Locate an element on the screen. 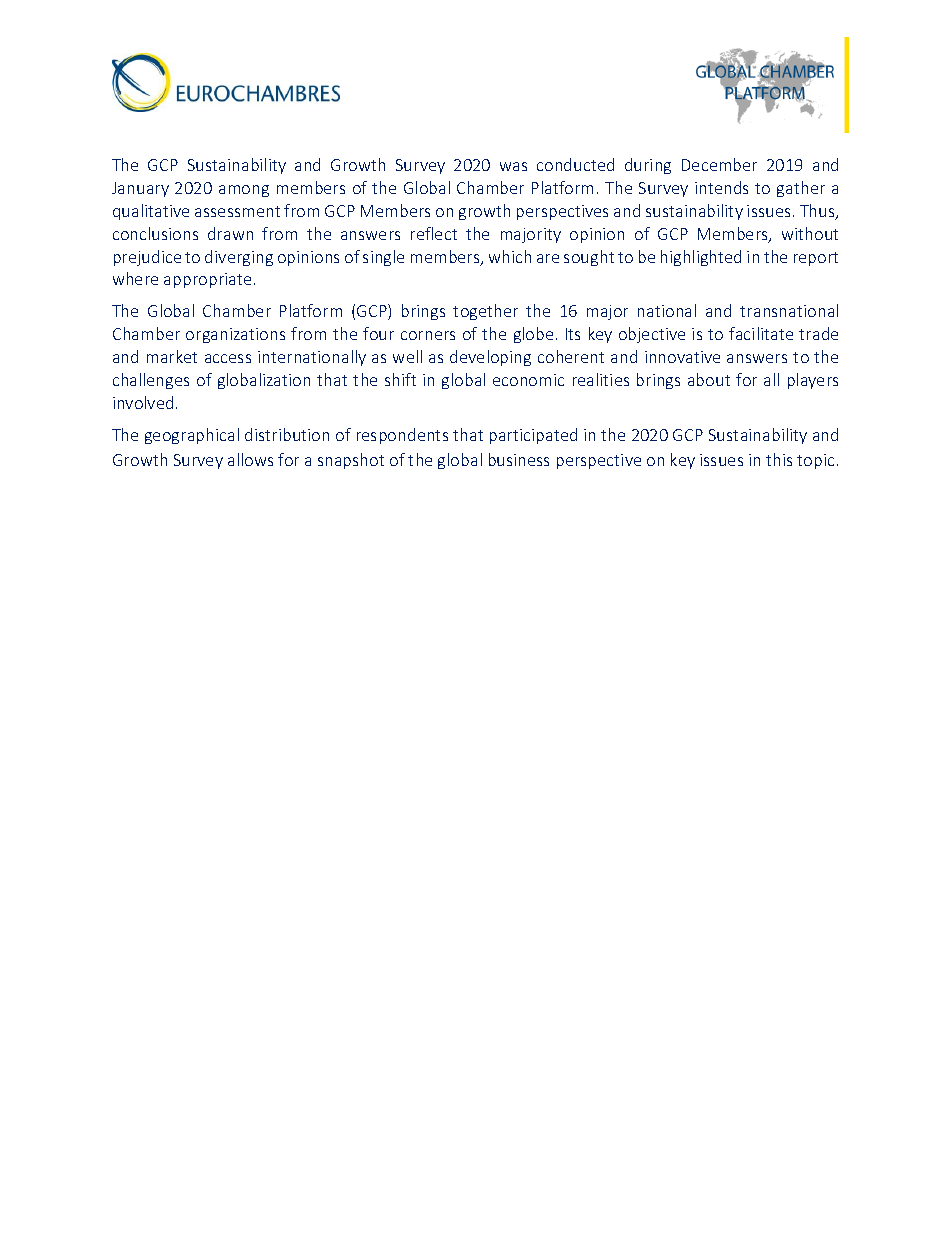 This screenshot has height=1233, width=952. was is located at coordinates (513, 166).
